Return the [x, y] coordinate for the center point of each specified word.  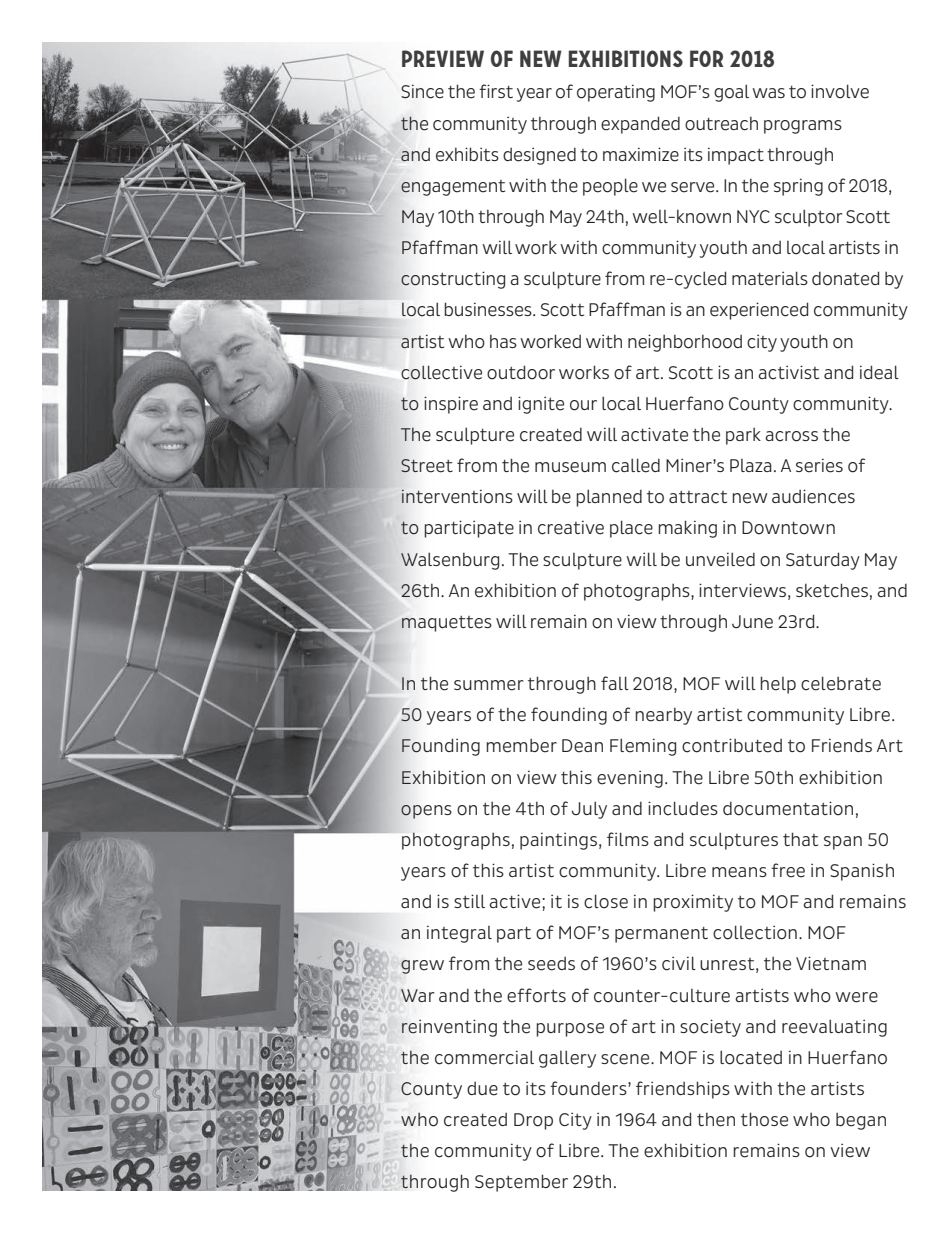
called [636, 465]
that [800, 839]
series [819, 465]
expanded [640, 125]
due [482, 1089]
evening [630, 779]
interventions [457, 496]
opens [426, 812]
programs [803, 127]
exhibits [467, 154]
